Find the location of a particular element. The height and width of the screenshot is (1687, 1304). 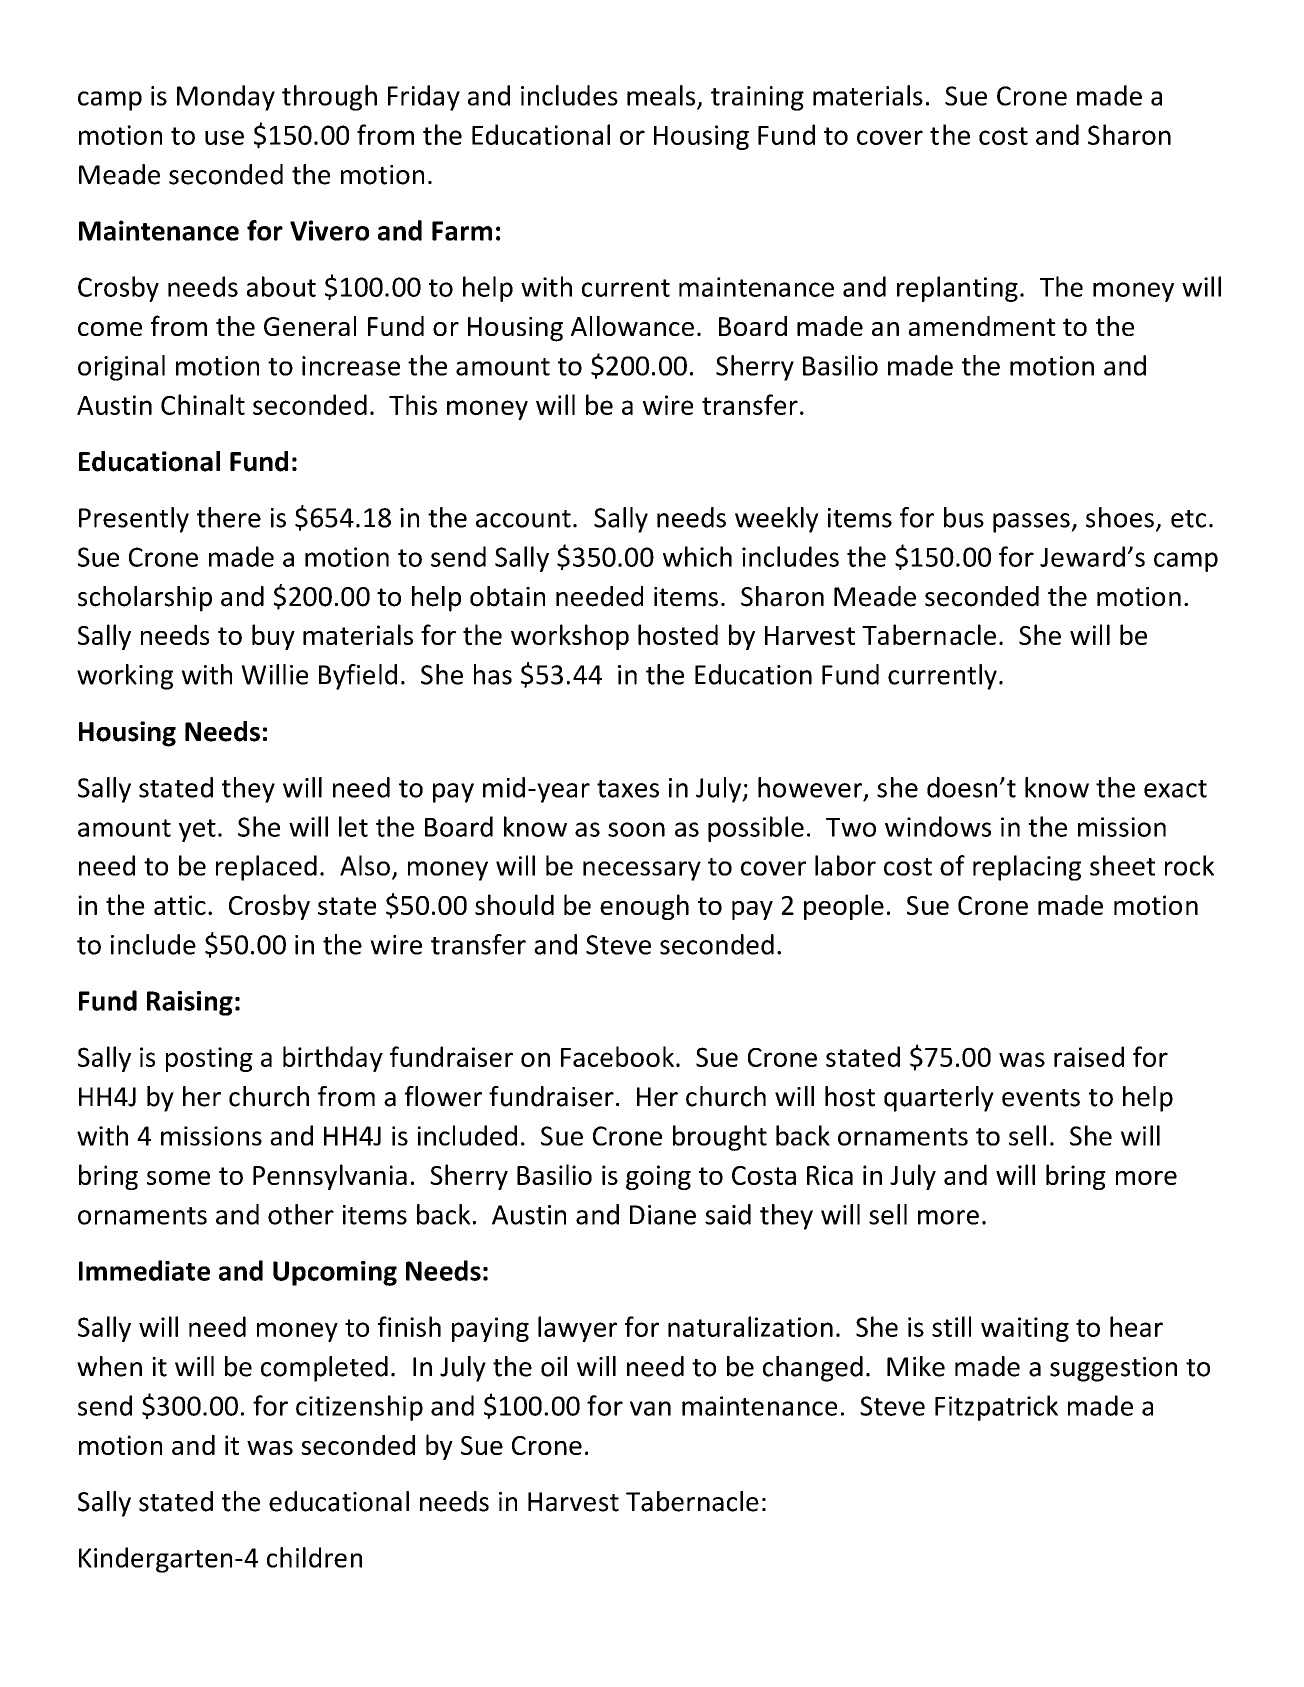

yet is located at coordinates (197, 830).
